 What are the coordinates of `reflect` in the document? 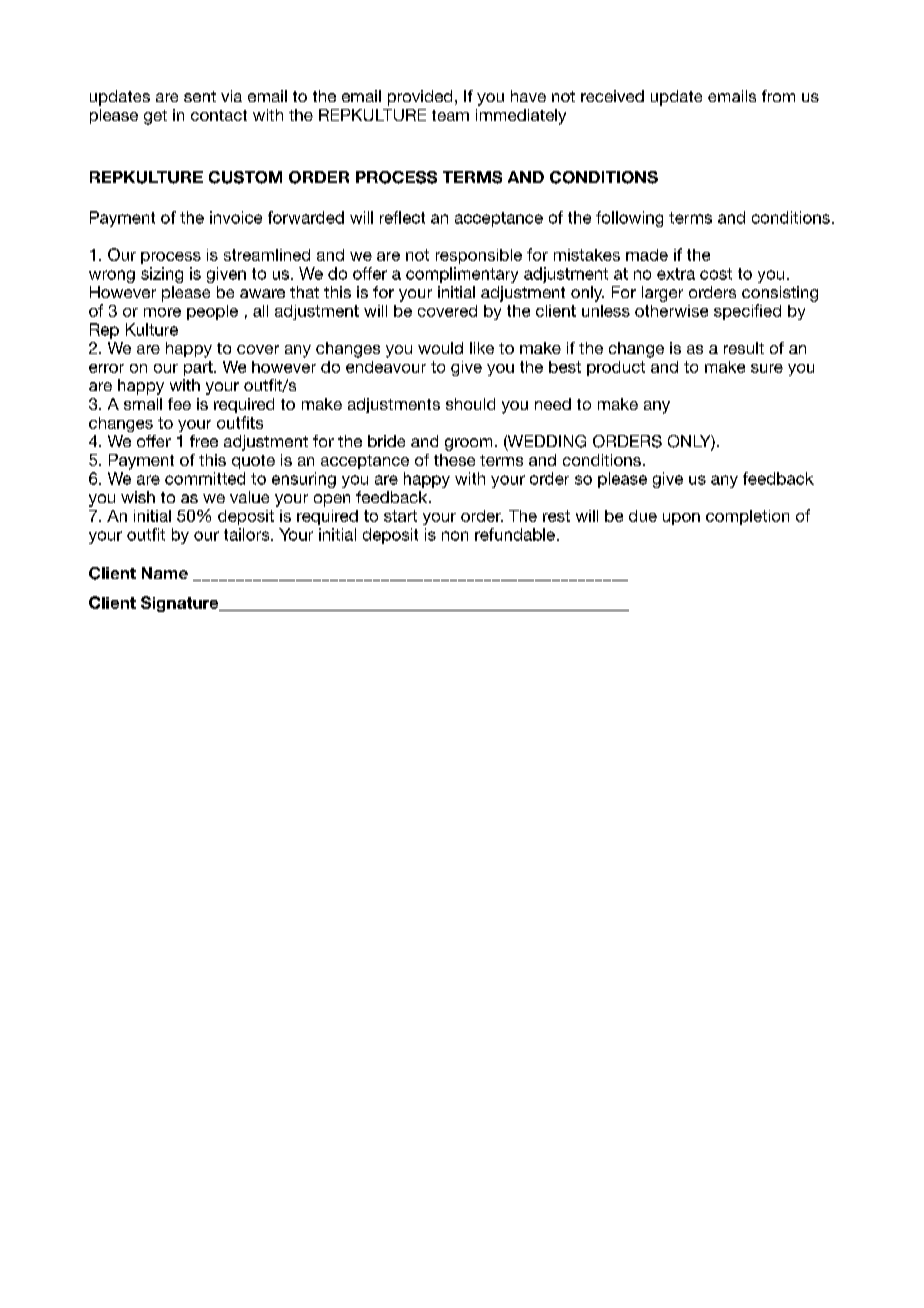 It's located at (402, 217).
